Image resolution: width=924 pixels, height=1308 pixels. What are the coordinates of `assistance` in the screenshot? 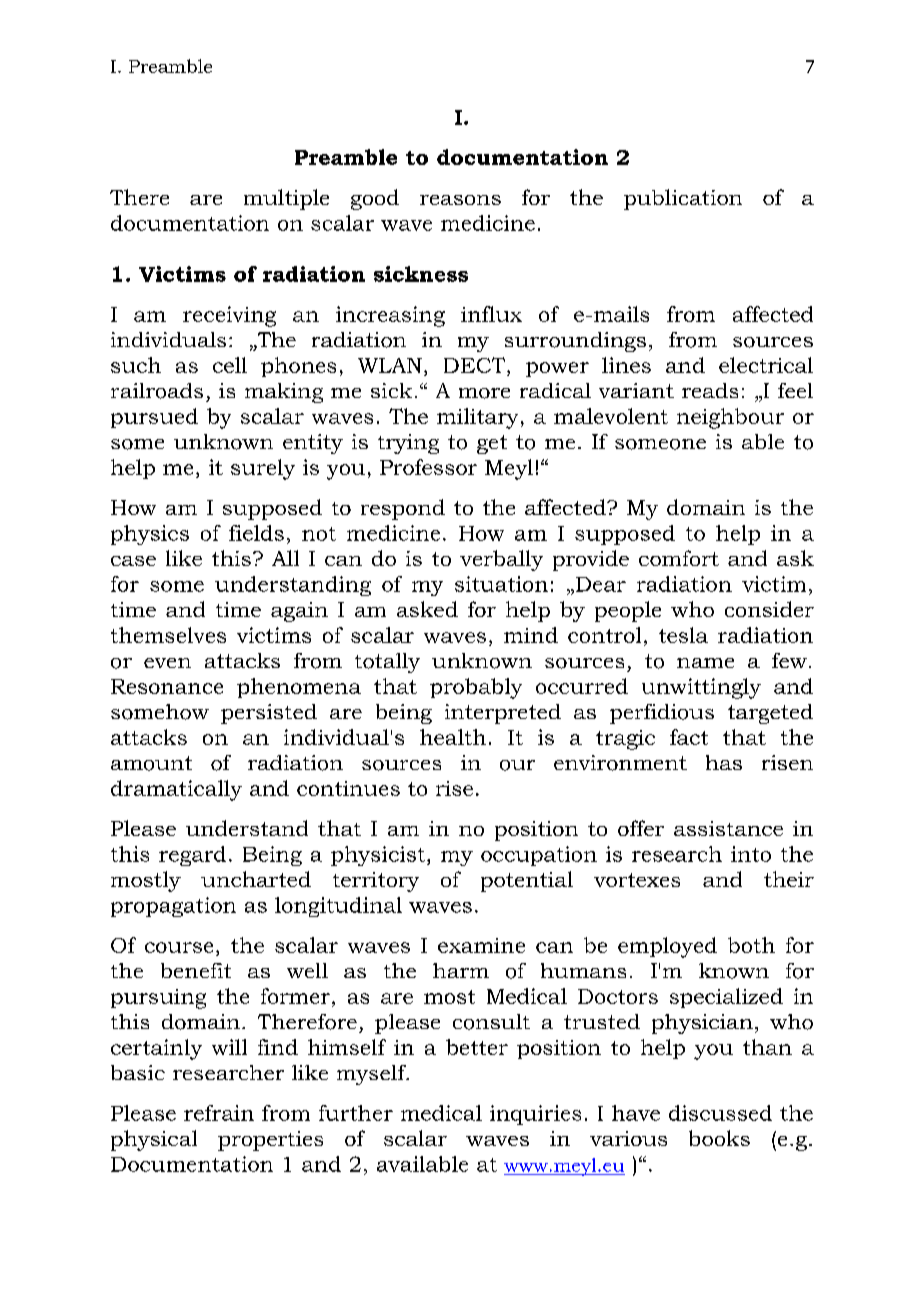 It's located at (728, 828).
